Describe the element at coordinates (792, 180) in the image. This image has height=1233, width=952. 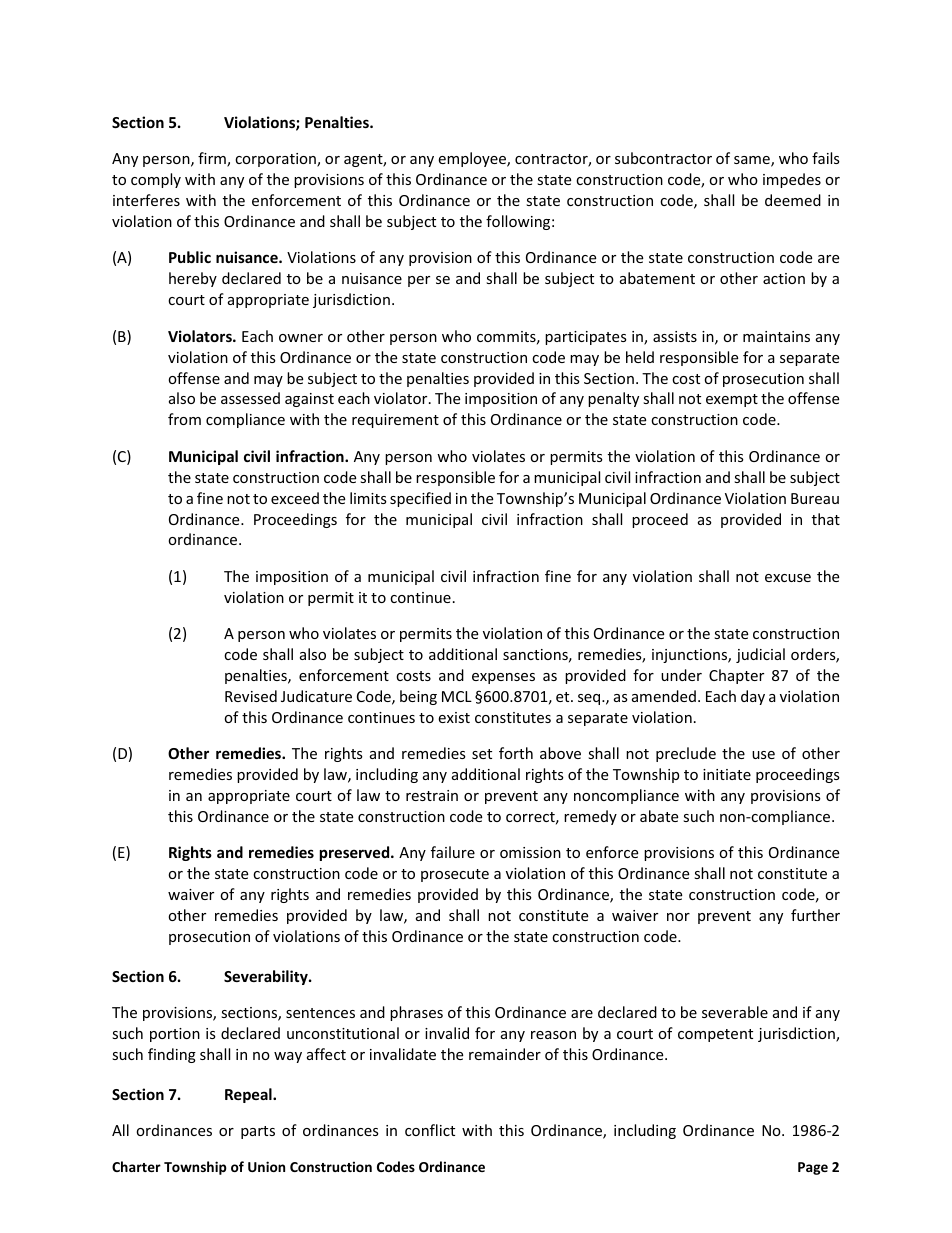
I see `impedes` at that location.
